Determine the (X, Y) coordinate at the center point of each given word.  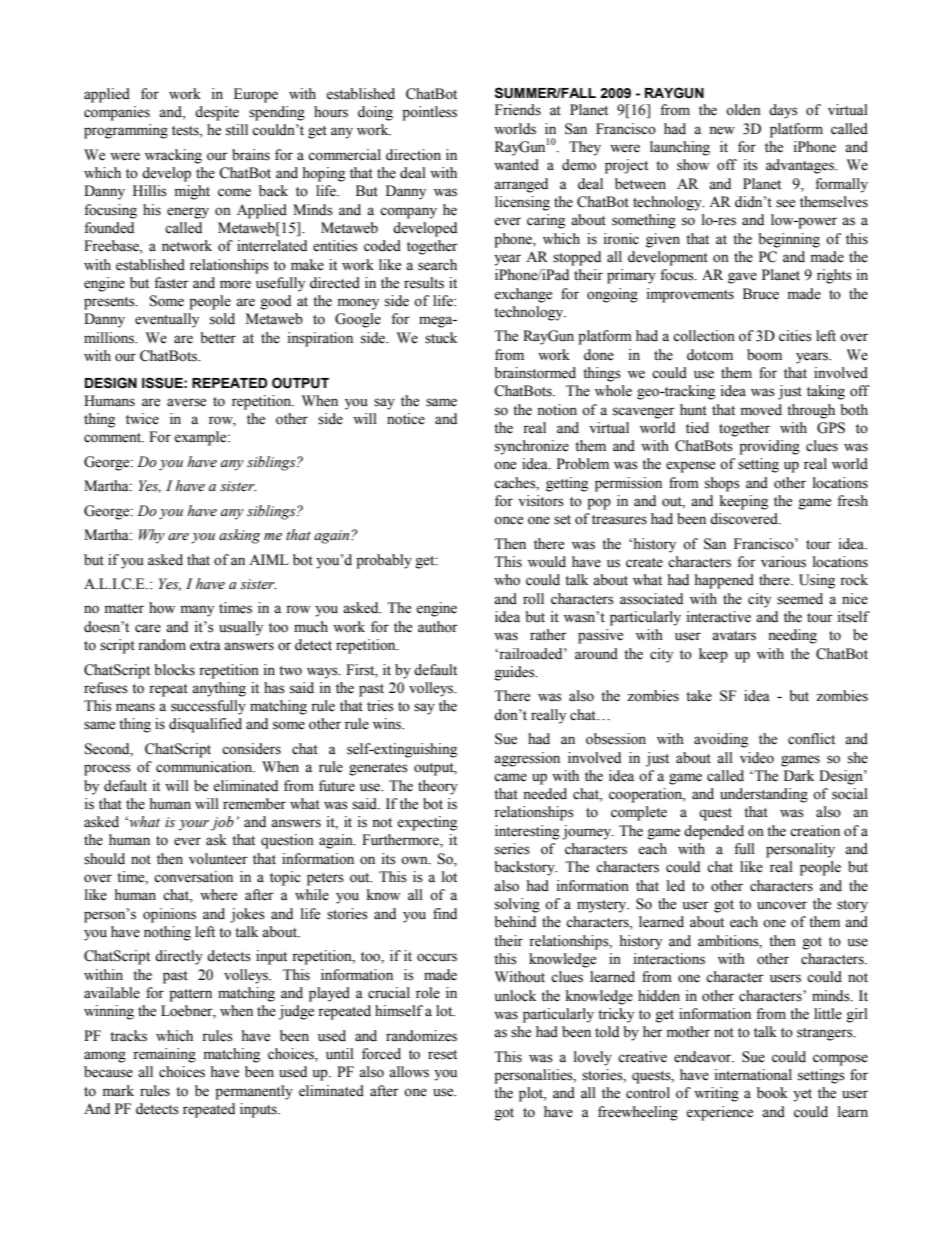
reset (442, 1055)
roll (533, 599)
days (783, 111)
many (197, 611)
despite (217, 113)
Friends (518, 110)
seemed (800, 599)
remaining (164, 1055)
